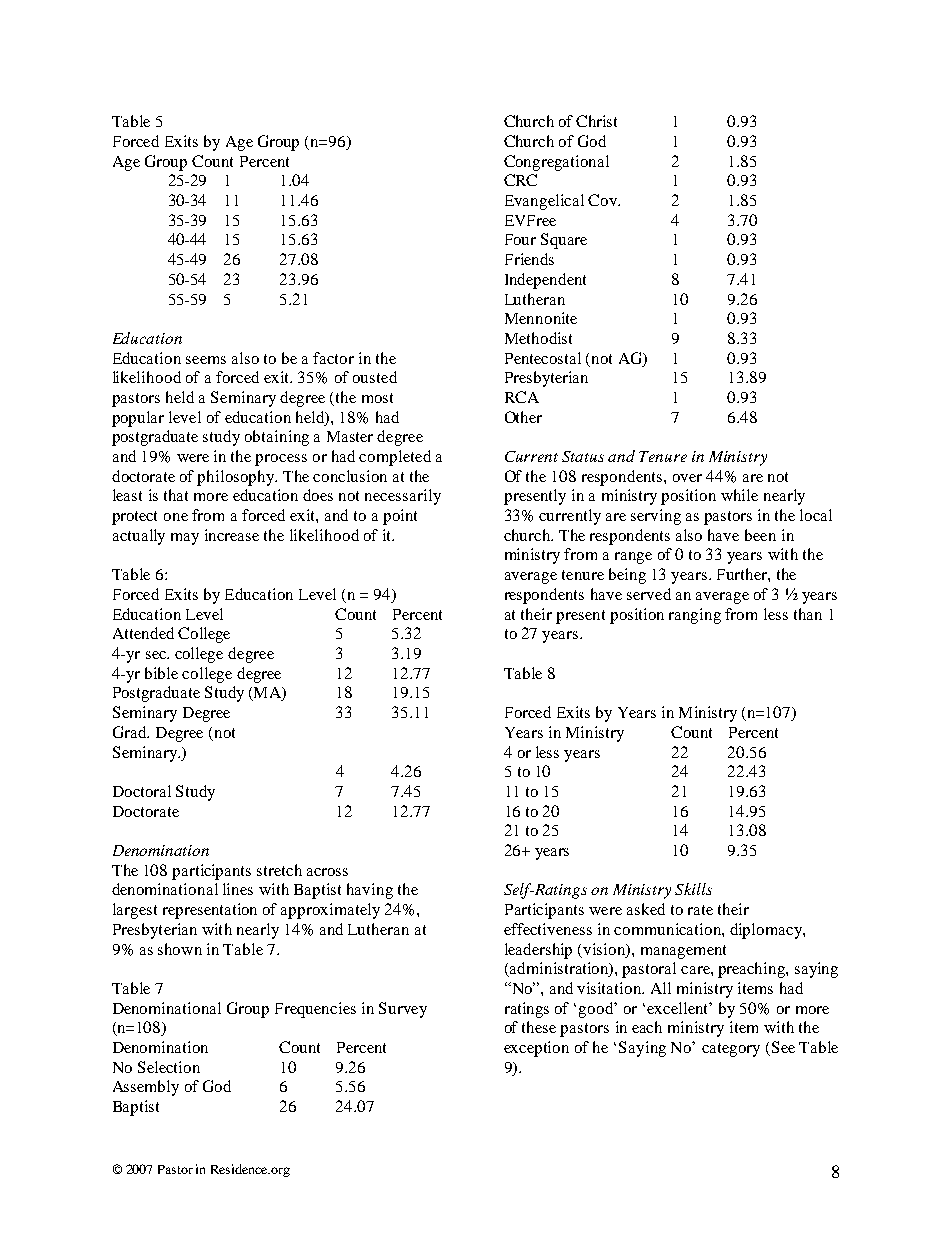 This screenshot has height=1233, width=952. I want to click on seems, so click(206, 360).
